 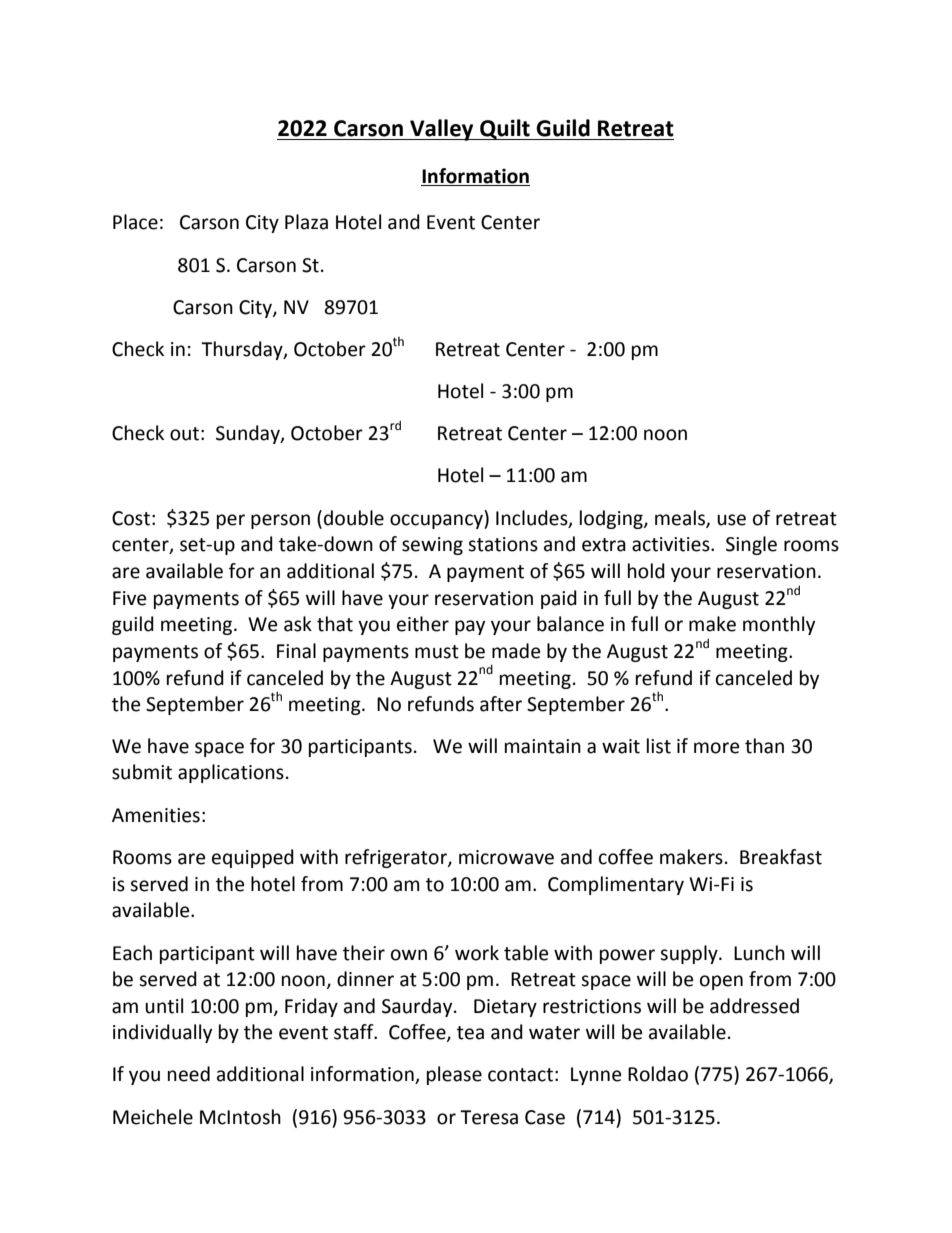 What do you see at coordinates (596, 1076) in the screenshot?
I see `Lynne` at bounding box center [596, 1076].
